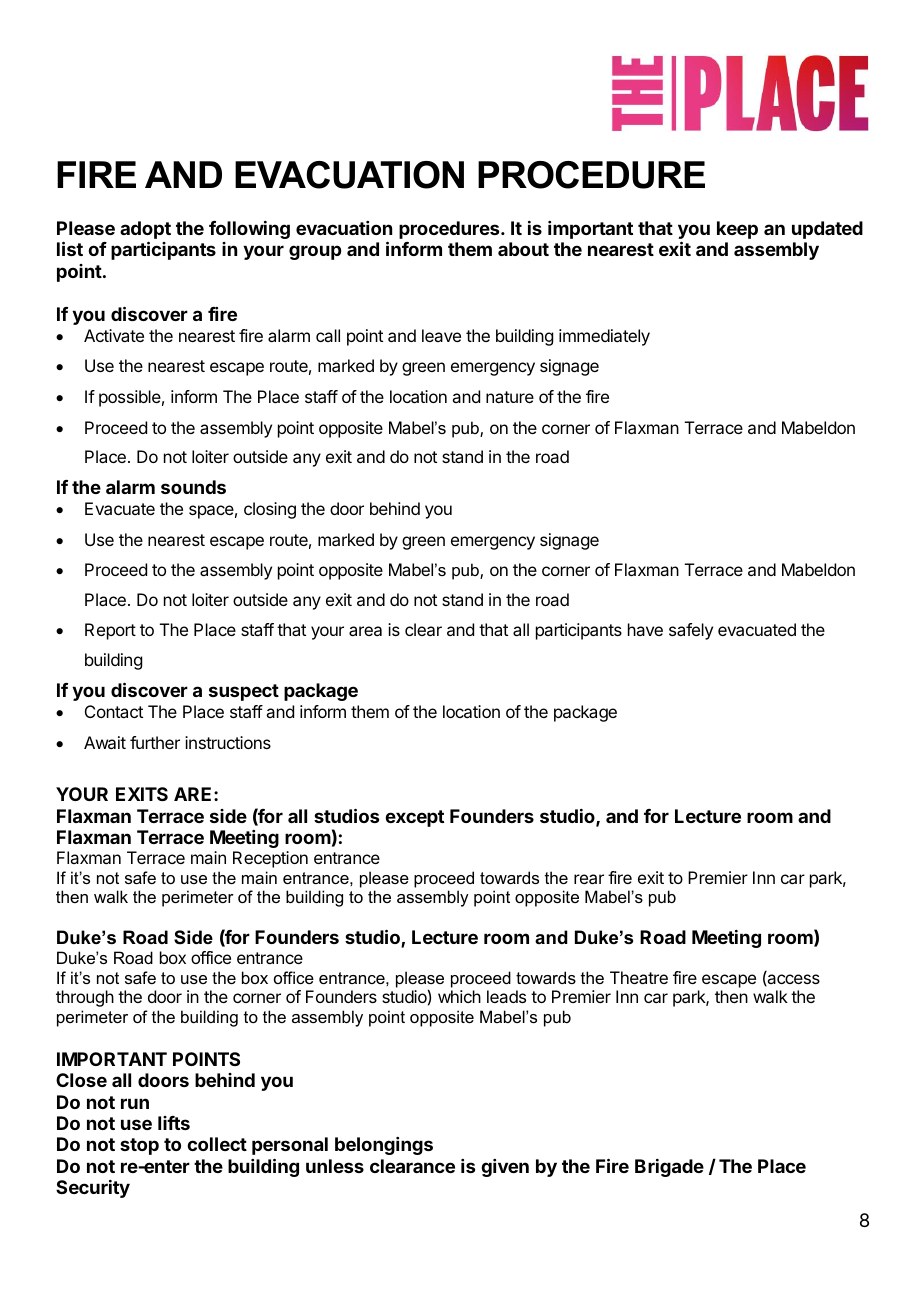 This page has height=1308, width=924. What do you see at coordinates (365, 631) in the page?
I see `area` at bounding box center [365, 631].
